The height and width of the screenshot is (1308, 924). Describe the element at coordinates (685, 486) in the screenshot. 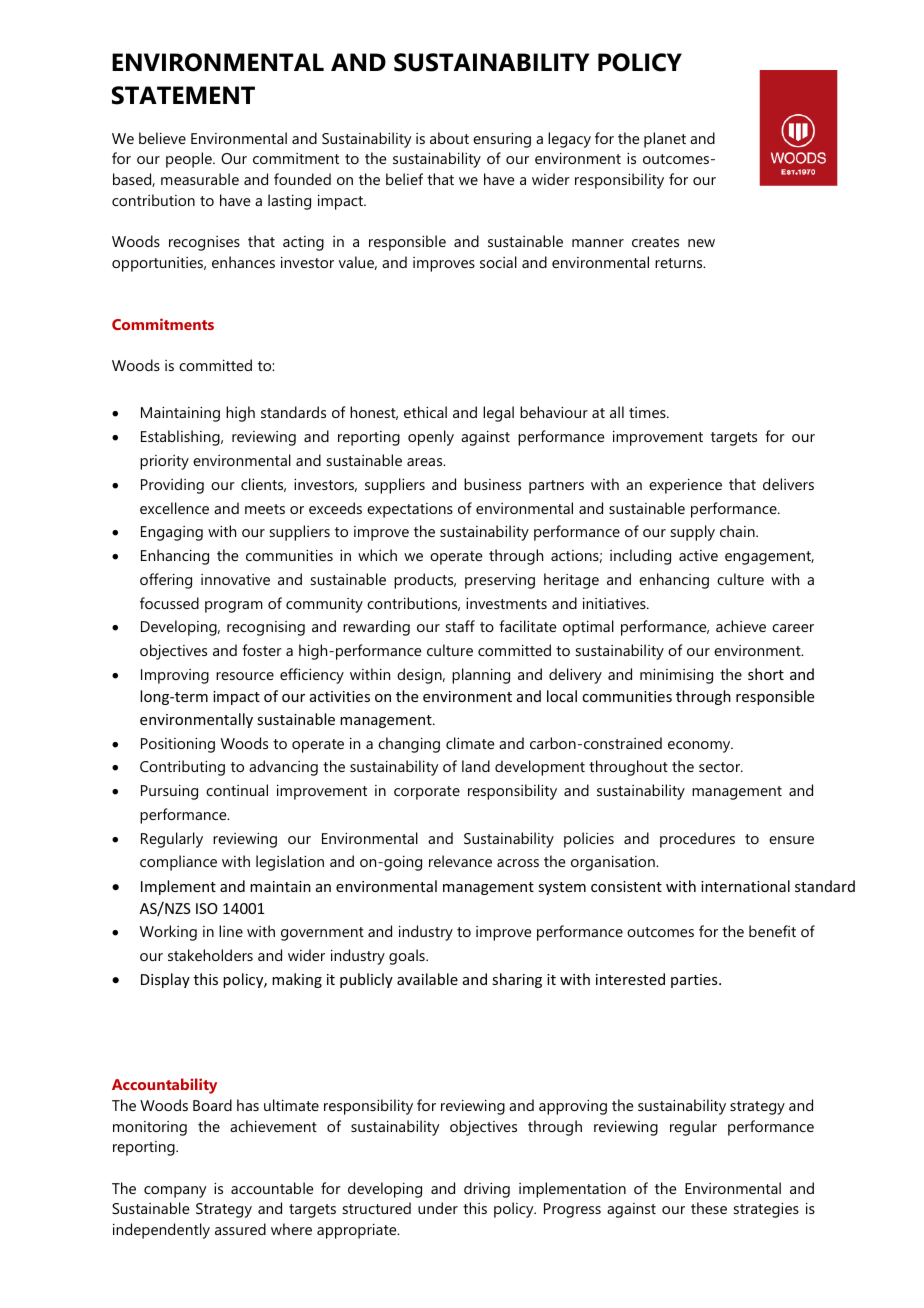

I see `experience` at that location.
